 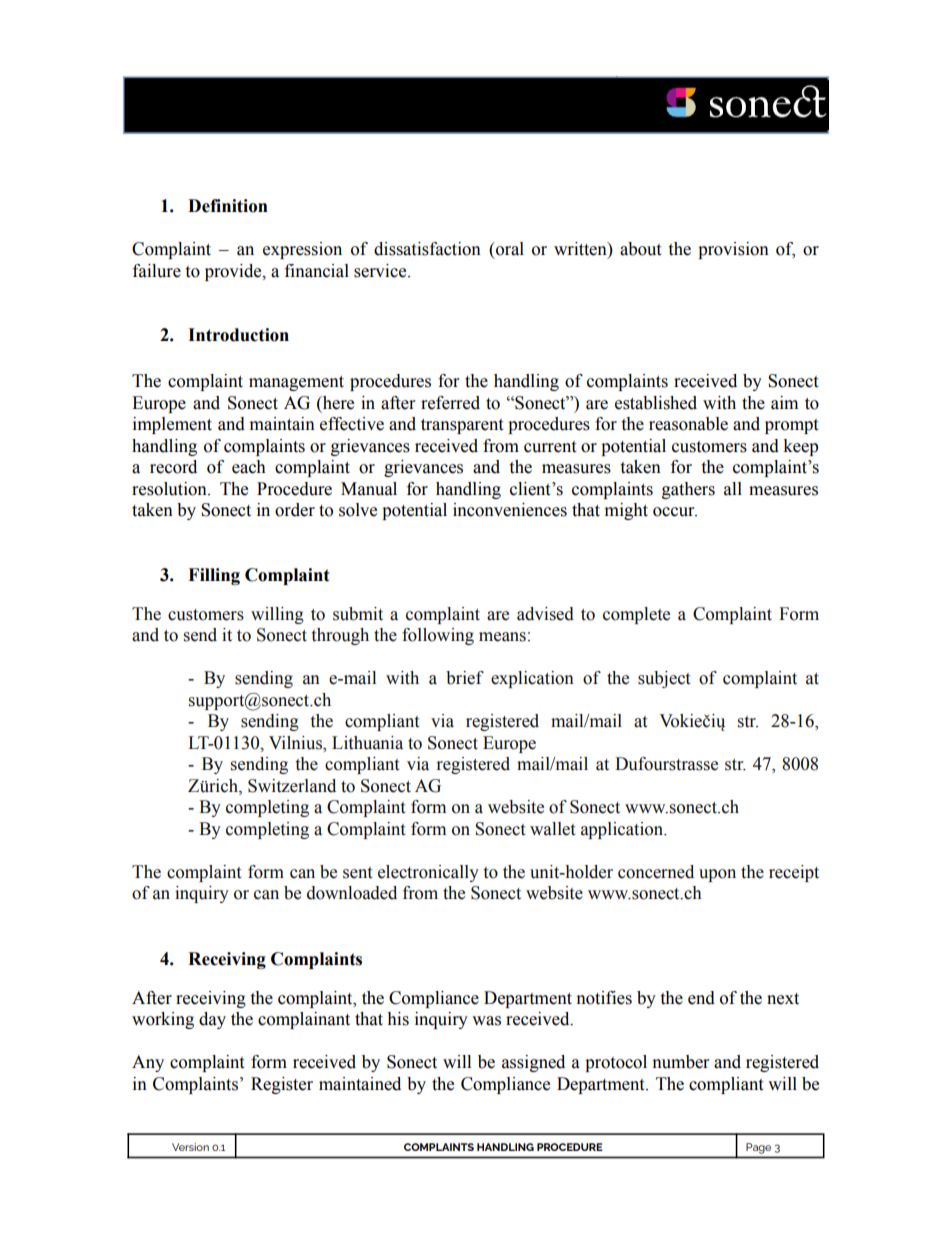 I want to click on occur, so click(x=675, y=512).
